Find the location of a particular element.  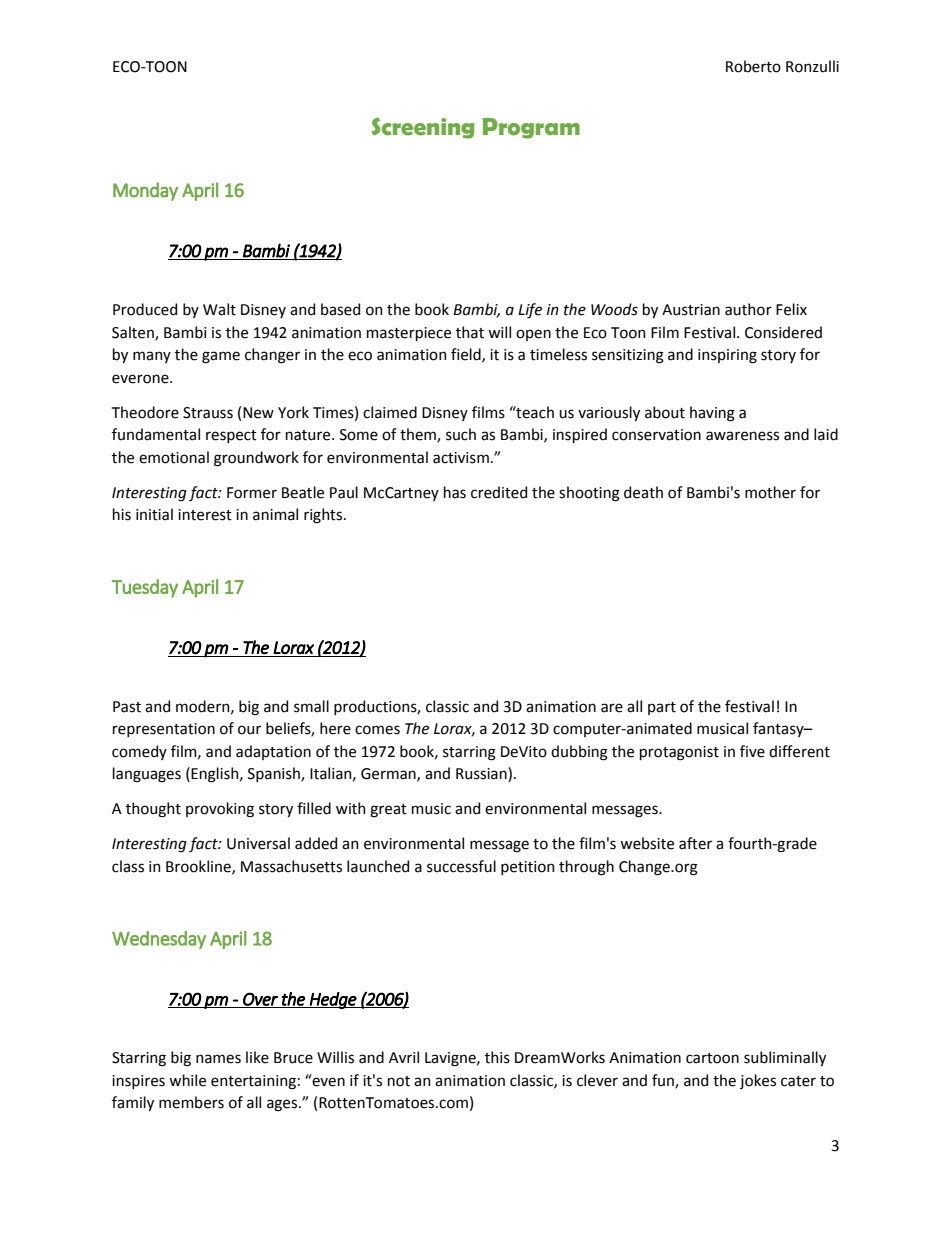

Former is located at coordinates (252, 493).
